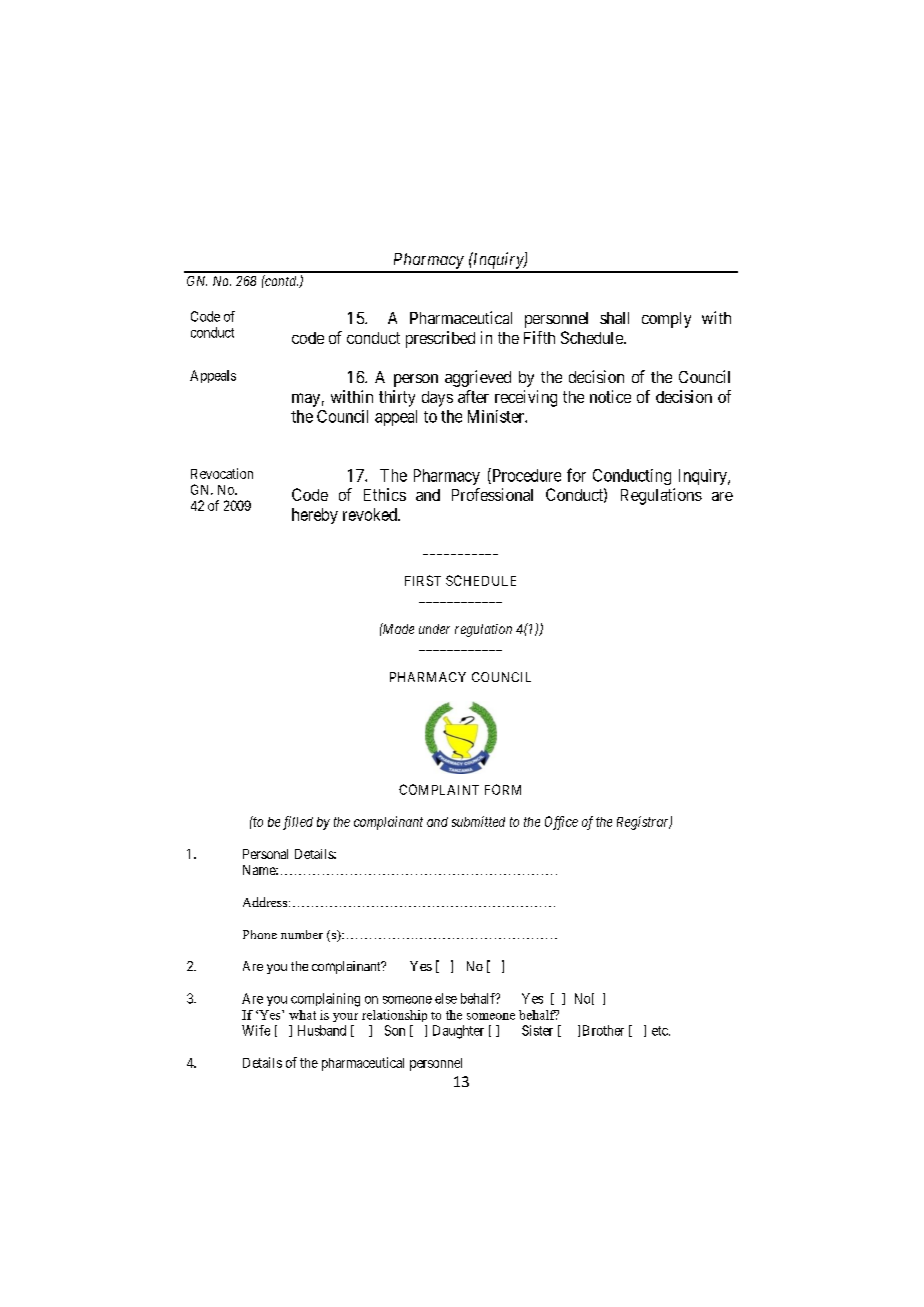 This page has height=1307, width=924. What do you see at coordinates (423, 580) in the page?
I see `FIRST` at bounding box center [423, 580].
